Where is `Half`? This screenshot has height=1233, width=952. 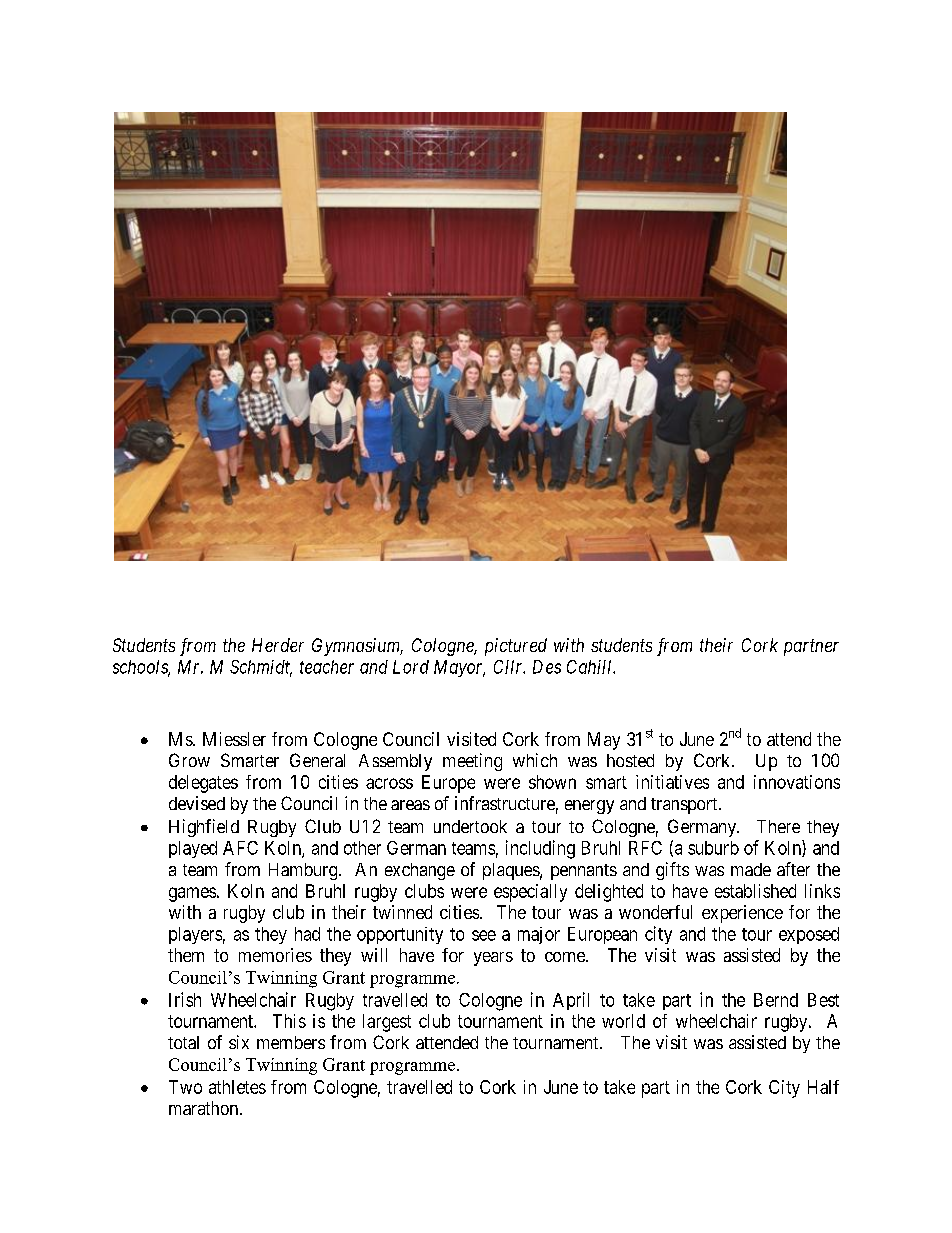 Half is located at coordinates (823, 1087).
